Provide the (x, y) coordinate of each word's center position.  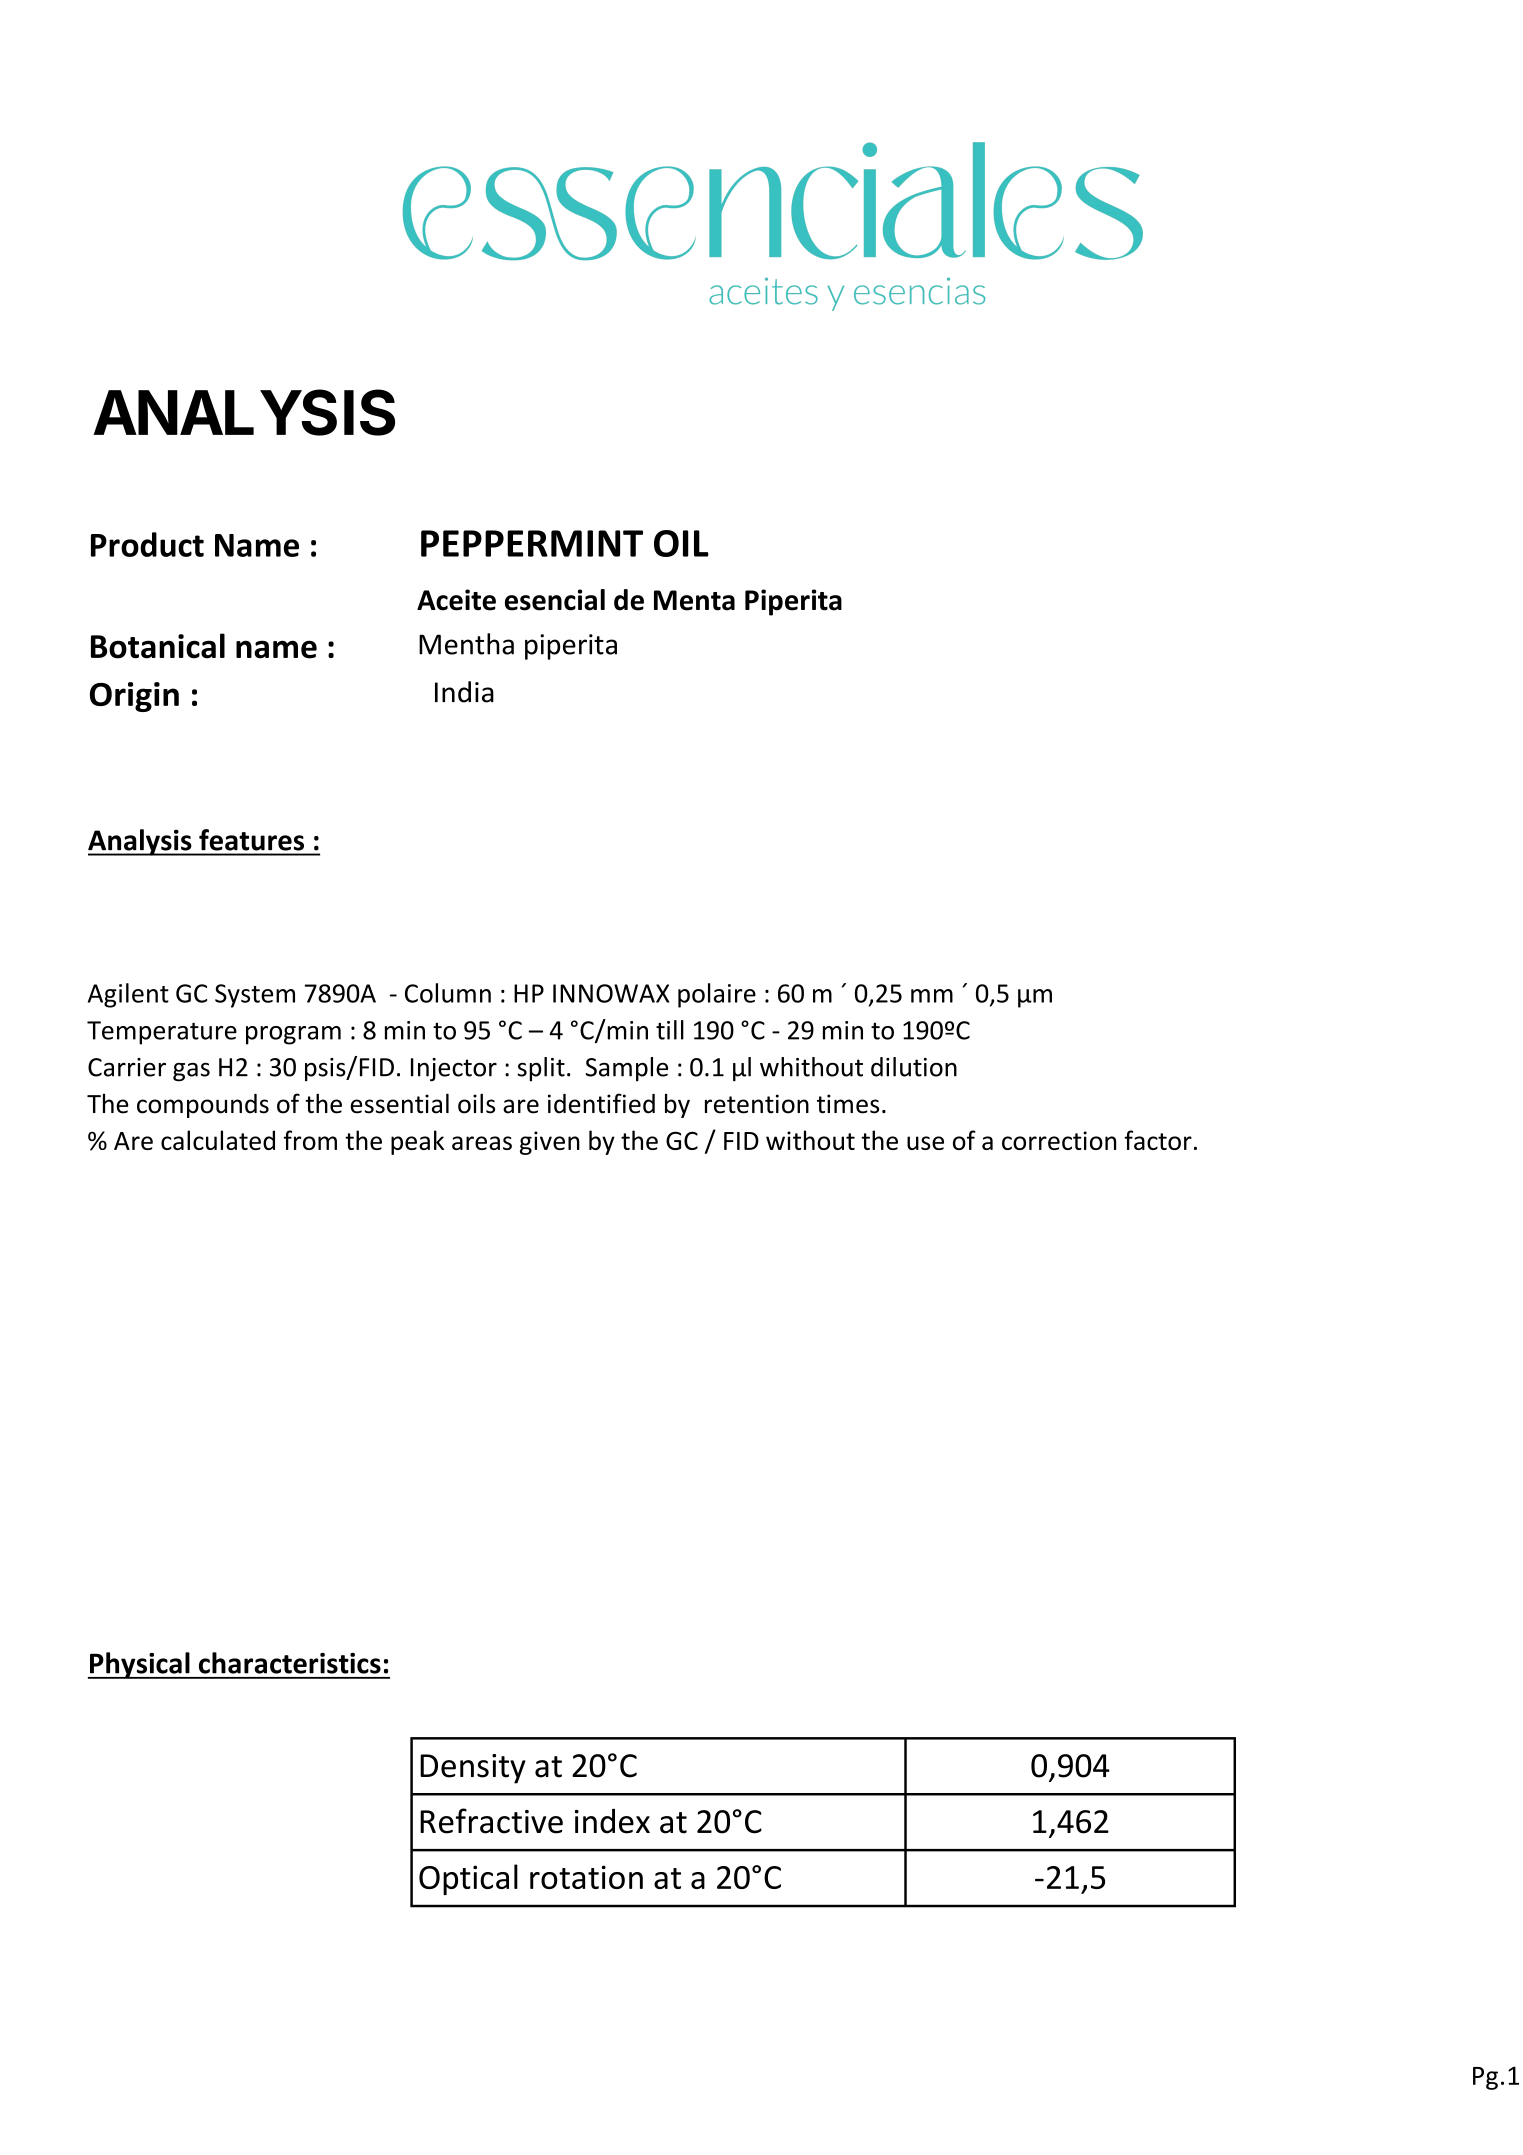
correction (1059, 1140)
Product (147, 544)
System (255, 996)
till (670, 1030)
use (925, 1143)
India (464, 692)
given (550, 1143)
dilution (914, 1067)
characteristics (290, 1663)
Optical (468, 1879)
